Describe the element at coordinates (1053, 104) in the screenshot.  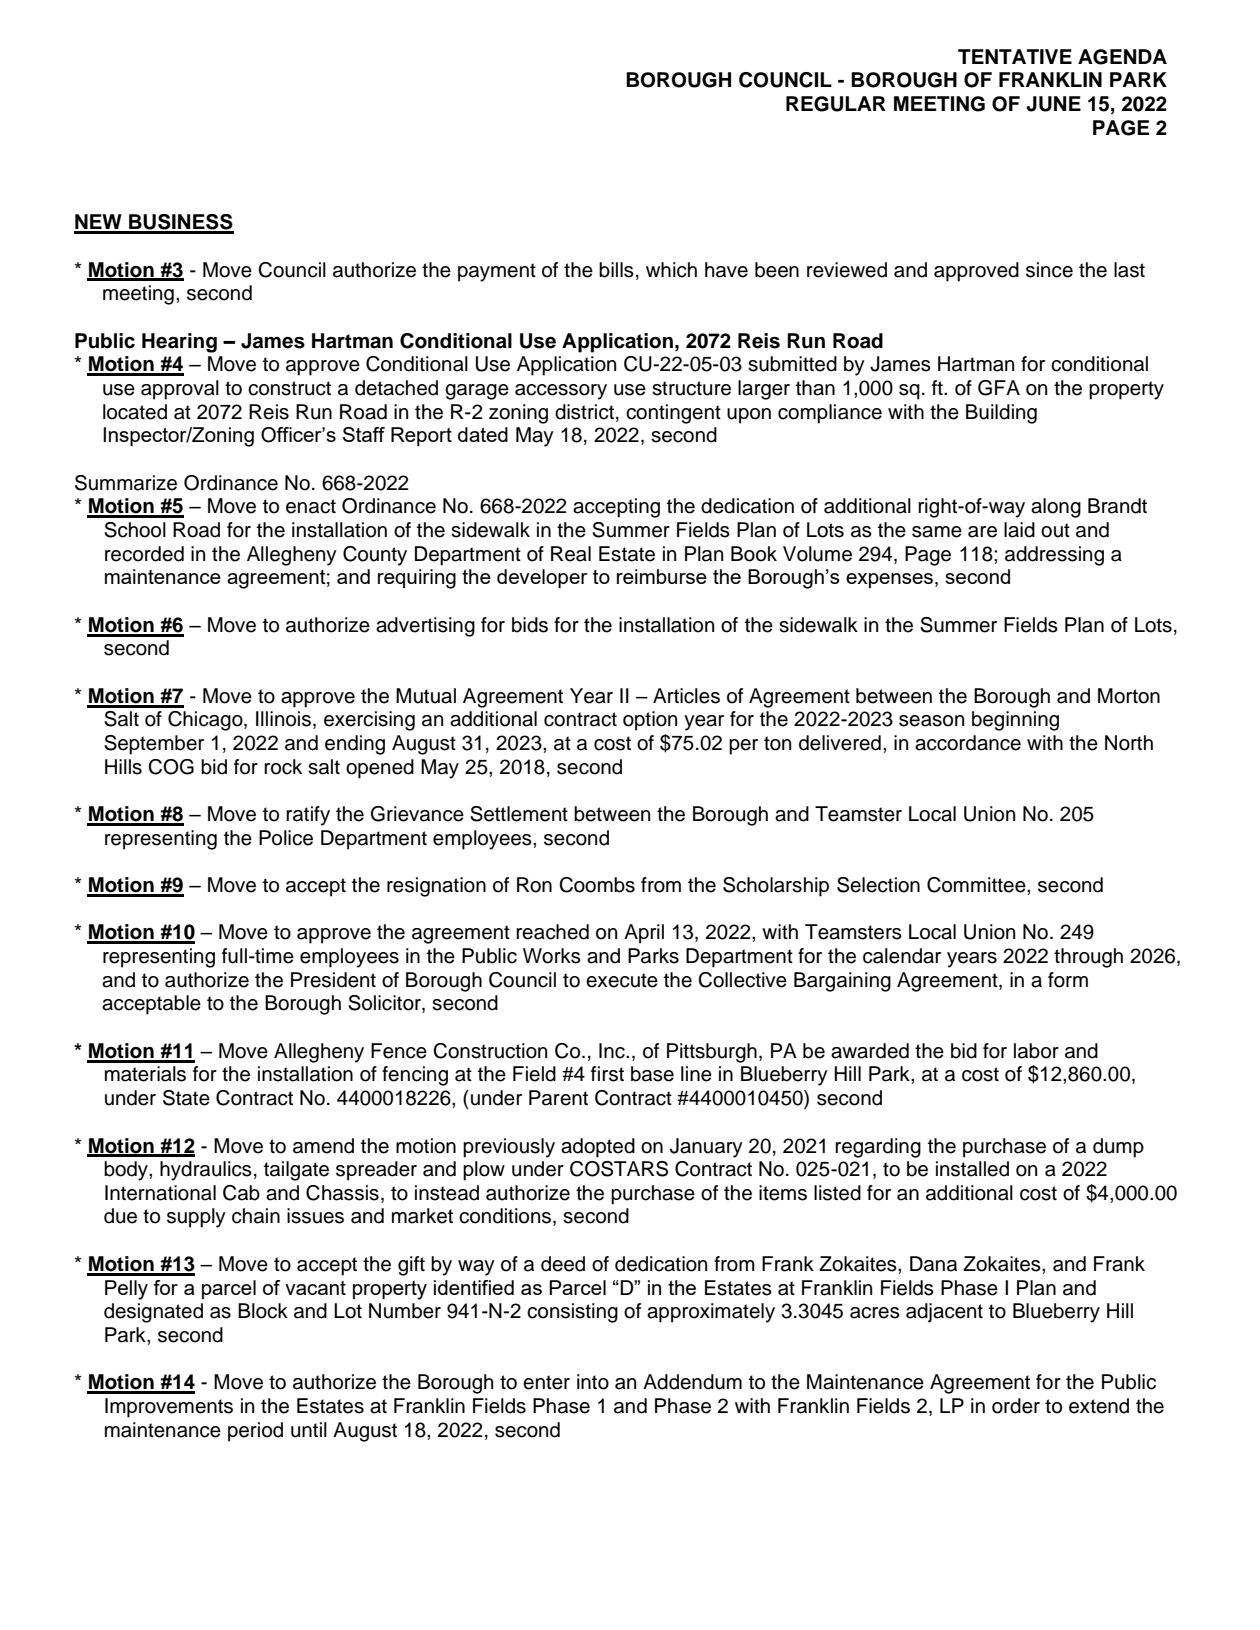
I see `JUNE` at that location.
